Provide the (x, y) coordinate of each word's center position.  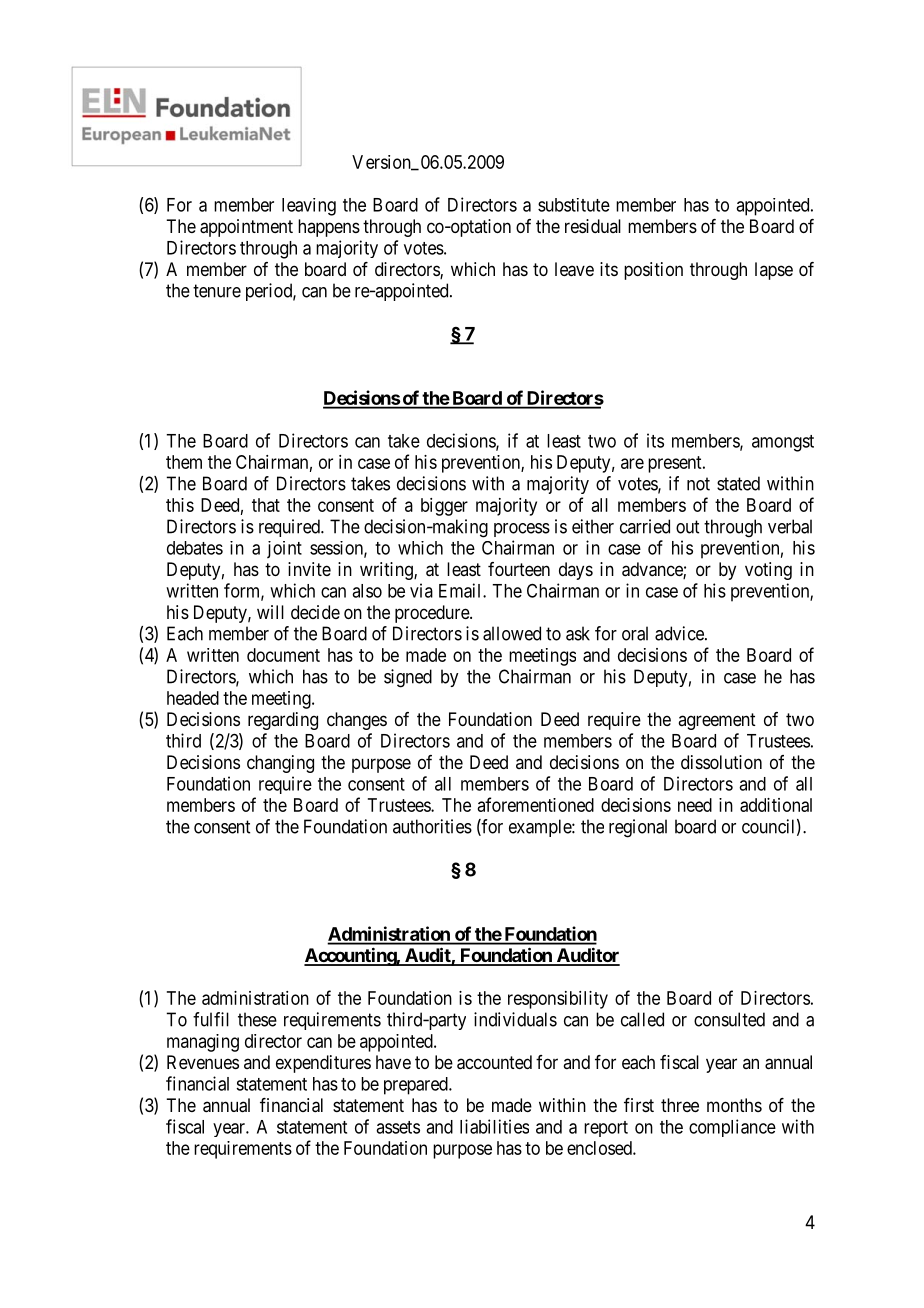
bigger (444, 507)
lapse (774, 271)
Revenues (203, 1062)
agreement (717, 721)
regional (638, 828)
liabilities (494, 1126)
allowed (512, 633)
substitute (574, 205)
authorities (432, 826)
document (283, 655)
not (698, 484)
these (257, 1019)
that (266, 505)
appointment (246, 228)
